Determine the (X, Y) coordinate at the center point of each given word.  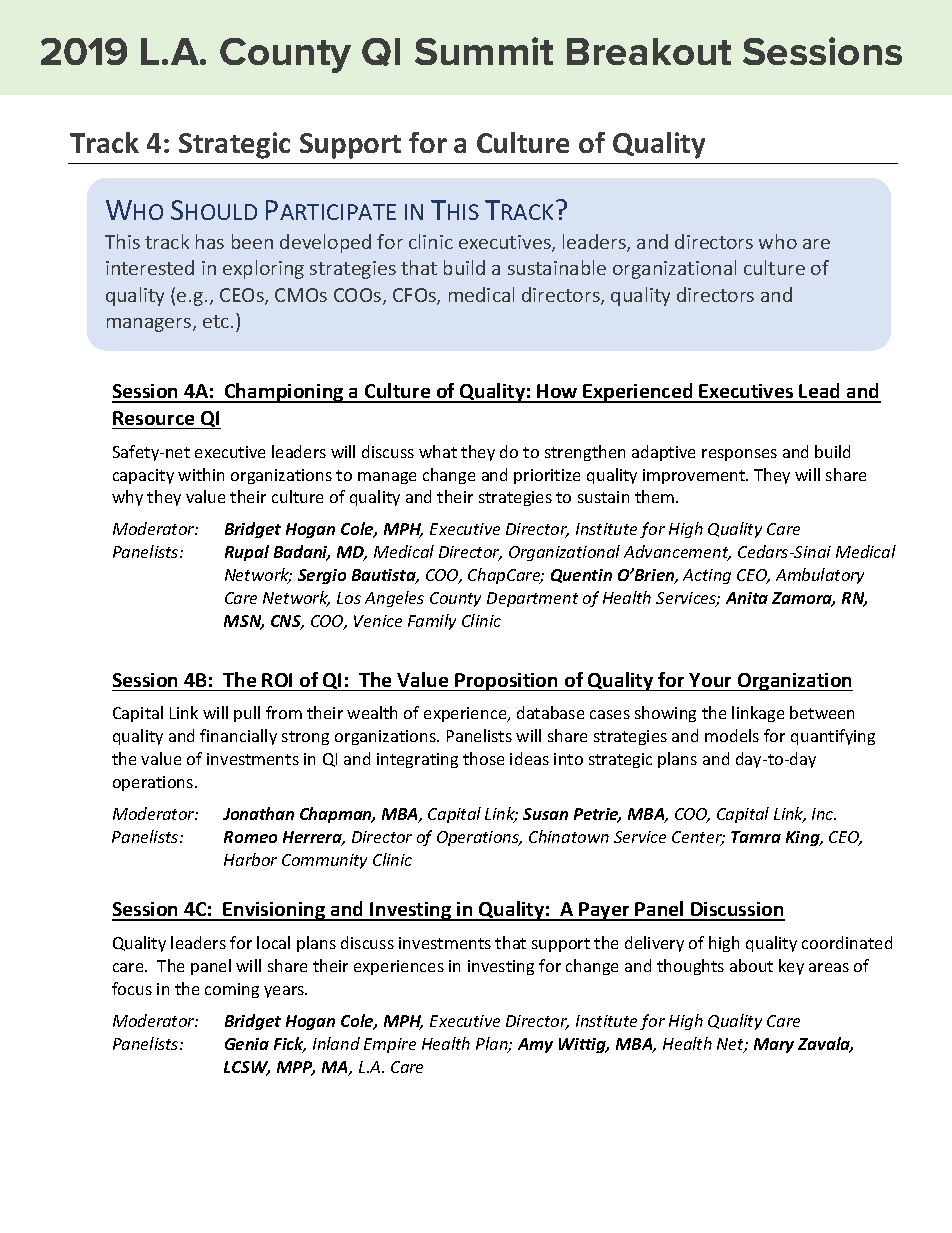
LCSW (247, 1068)
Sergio (322, 576)
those (483, 758)
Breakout (649, 51)
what (438, 451)
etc (216, 321)
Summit (484, 51)
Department (532, 599)
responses (739, 455)
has (210, 241)
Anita (747, 598)
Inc (824, 814)
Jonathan (258, 813)
